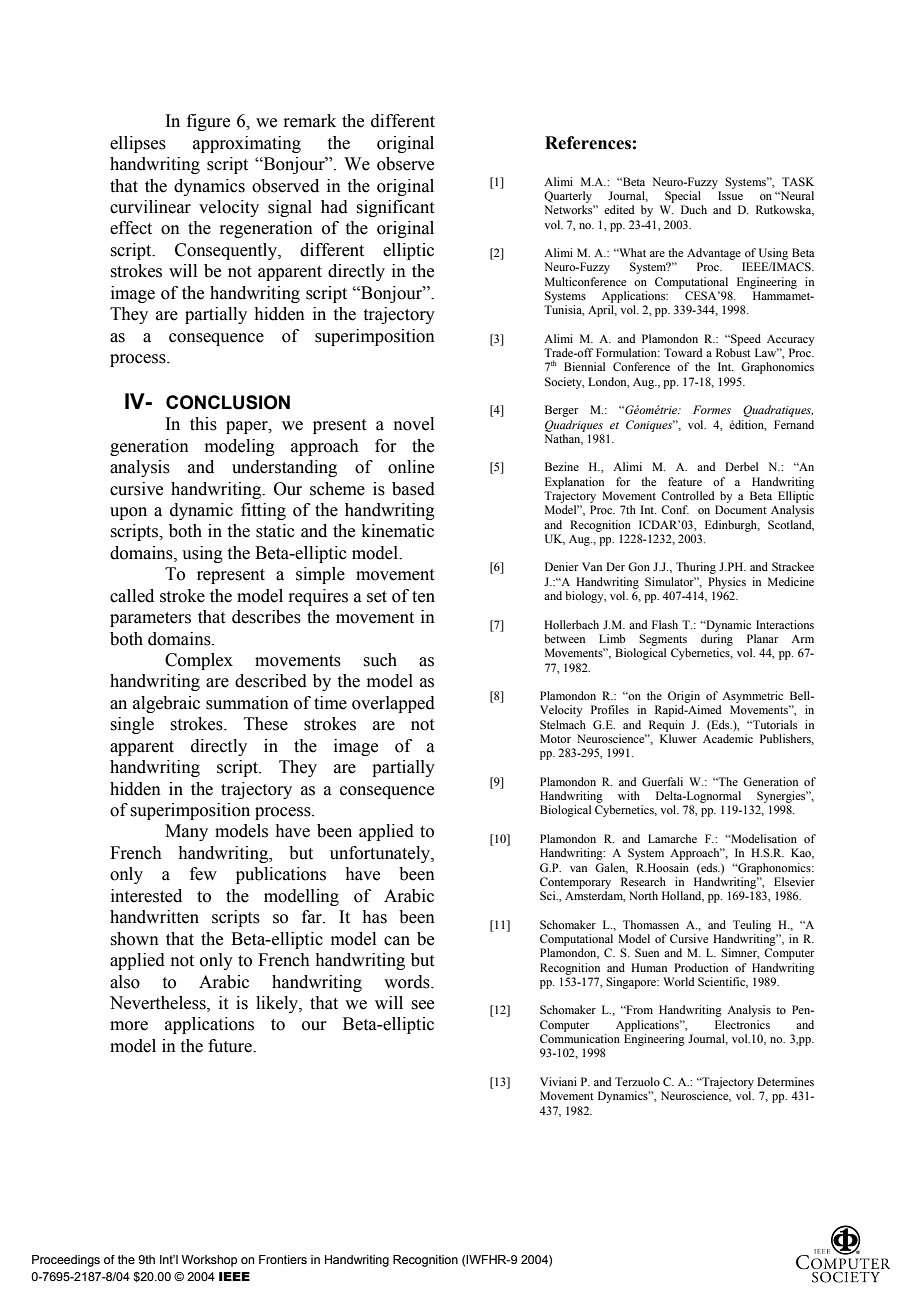 The width and height of the page is (924, 1308). What do you see at coordinates (701, 967) in the page?
I see `Production` at bounding box center [701, 967].
